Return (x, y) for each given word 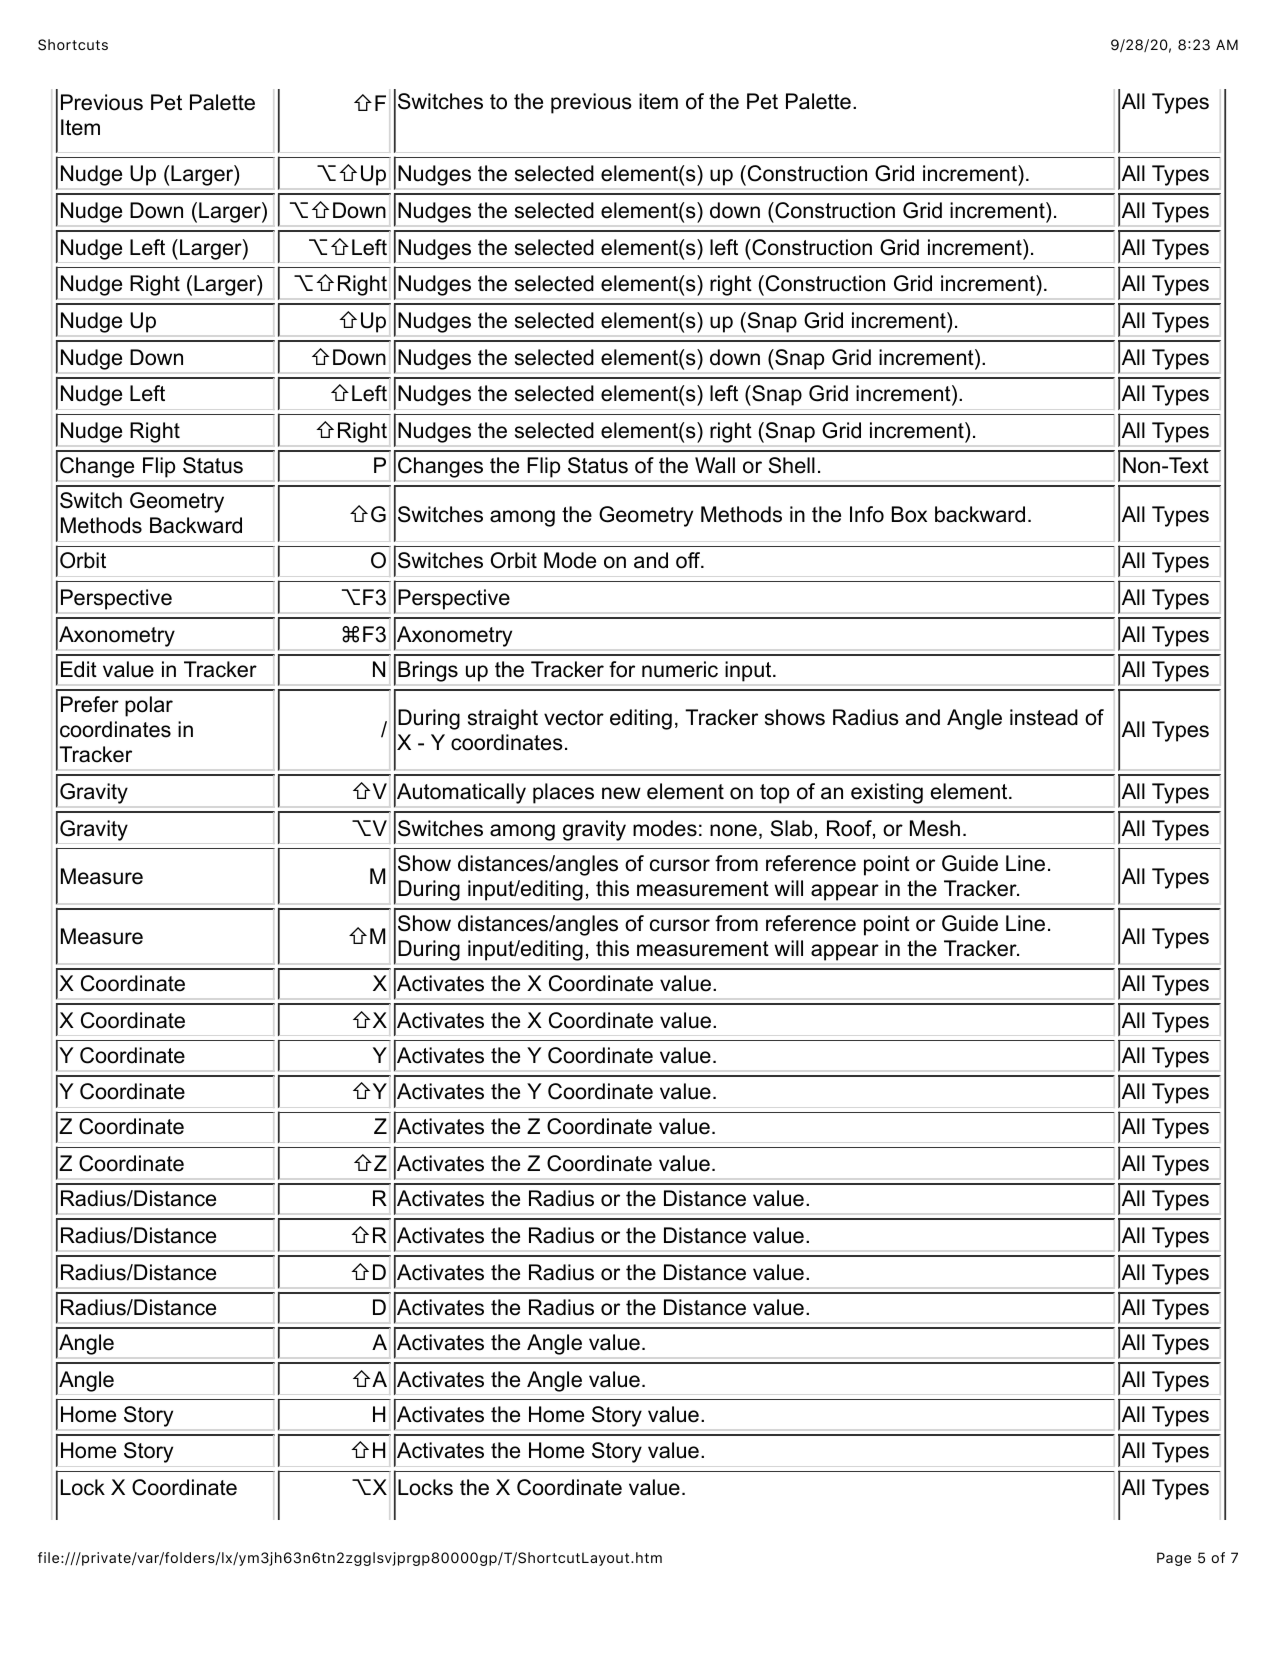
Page (1174, 1559)
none (733, 830)
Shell (791, 465)
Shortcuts (73, 45)
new (621, 793)
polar (149, 706)
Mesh (935, 828)
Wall (715, 465)
